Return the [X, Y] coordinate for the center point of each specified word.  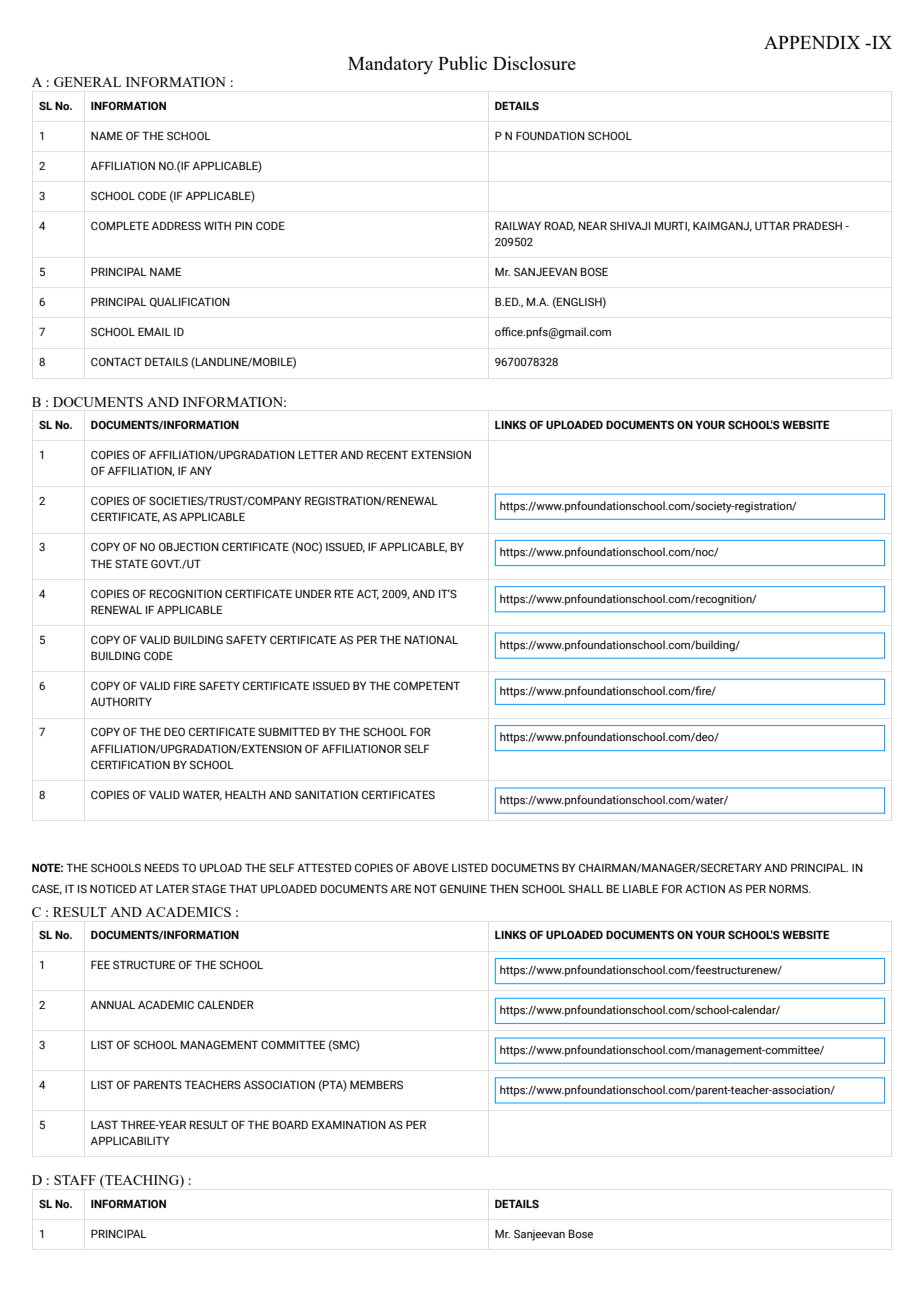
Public [462, 63]
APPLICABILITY [130, 1140]
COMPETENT [427, 685]
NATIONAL [431, 639]
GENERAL [87, 82]
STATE [131, 563]
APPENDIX [812, 42]
